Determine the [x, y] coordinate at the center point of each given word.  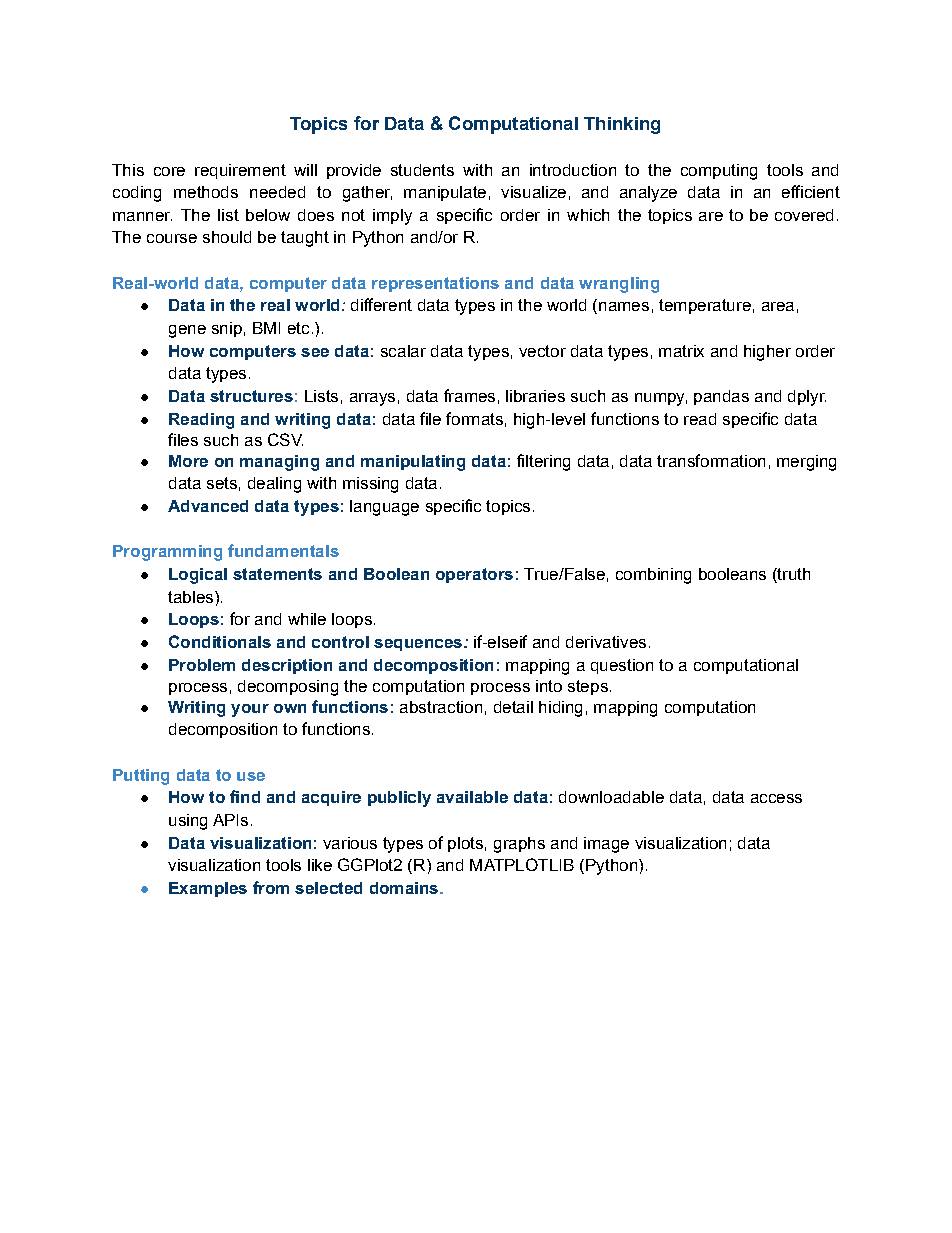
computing [719, 172]
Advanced [208, 506]
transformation [711, 460]
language [384, 508]
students [422, 170]
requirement [240, 171]
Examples [208, 889]
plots [465, 844]
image [606, 845]
